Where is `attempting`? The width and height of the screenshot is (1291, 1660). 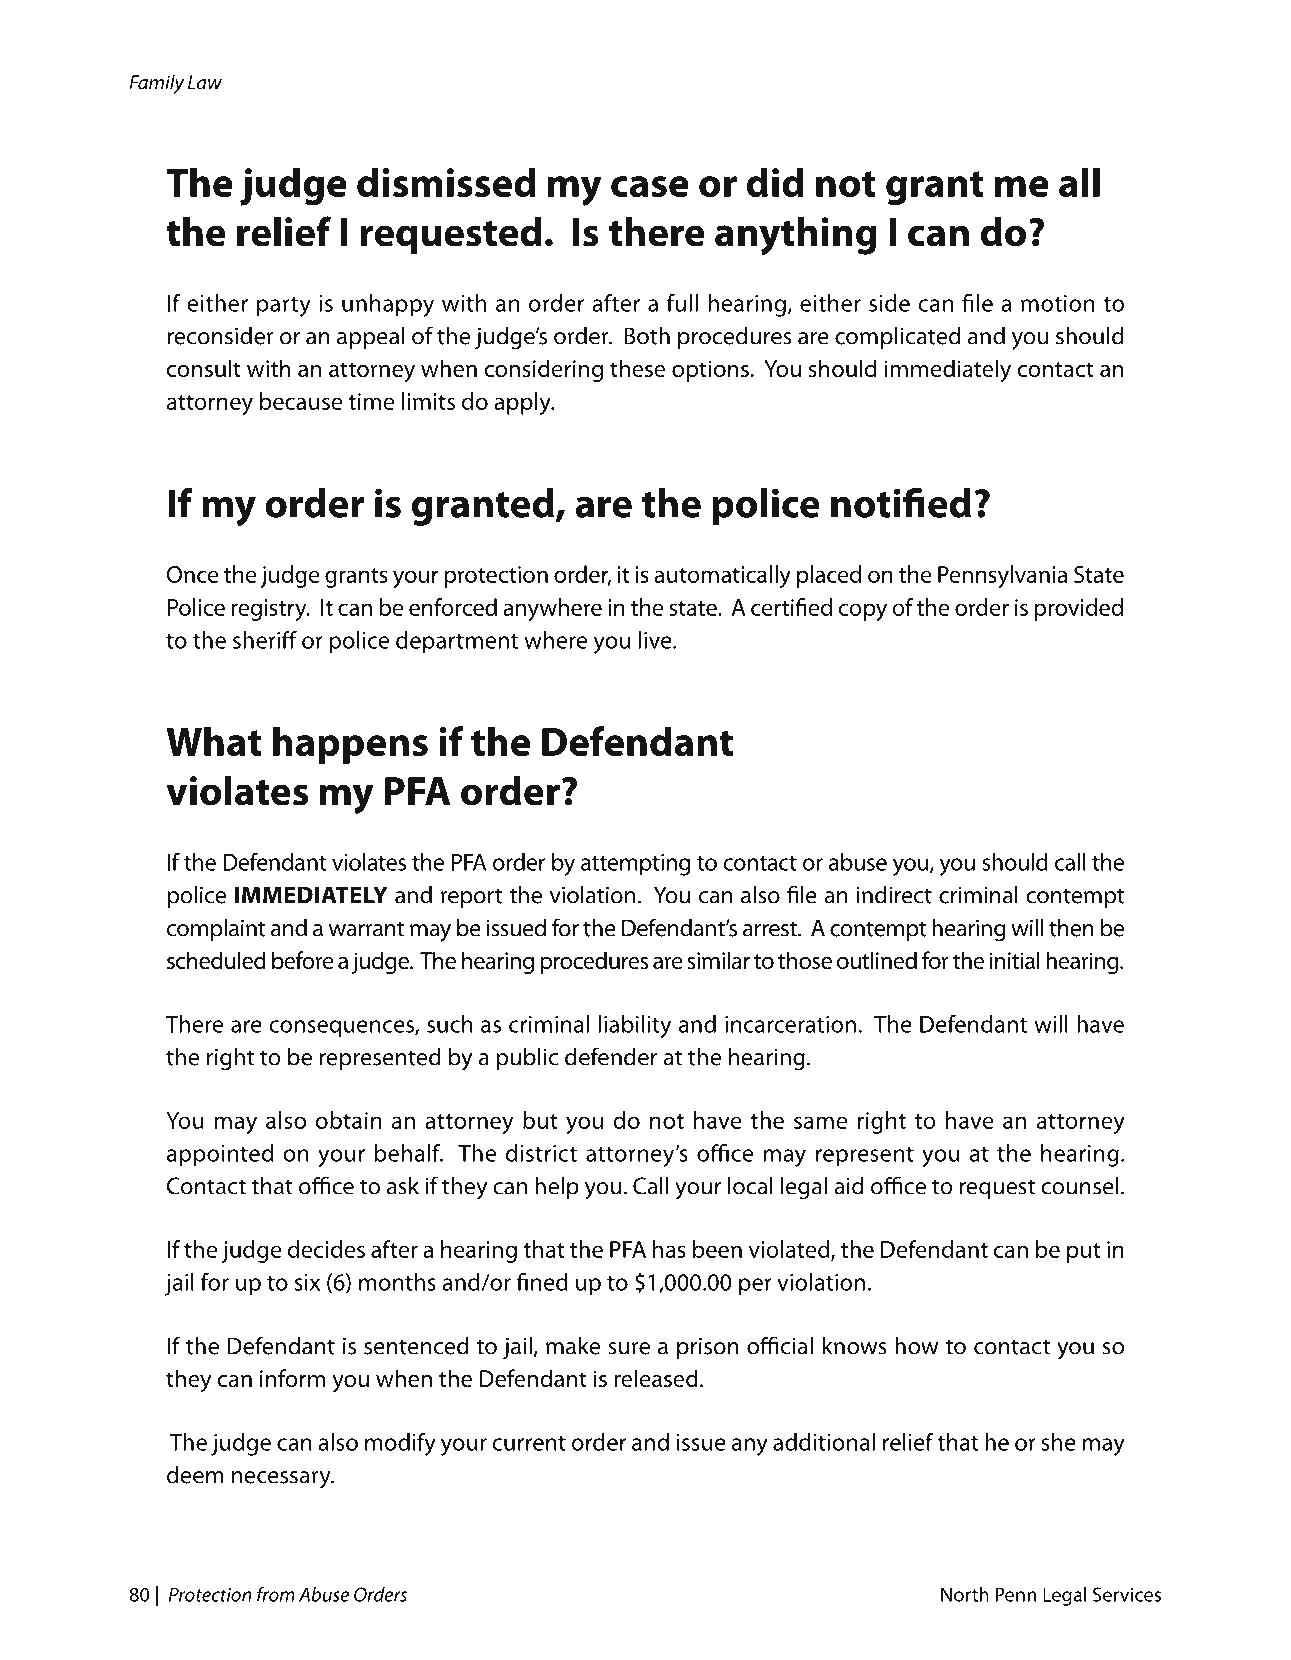 attempting is located at coordinates (636, 865).
